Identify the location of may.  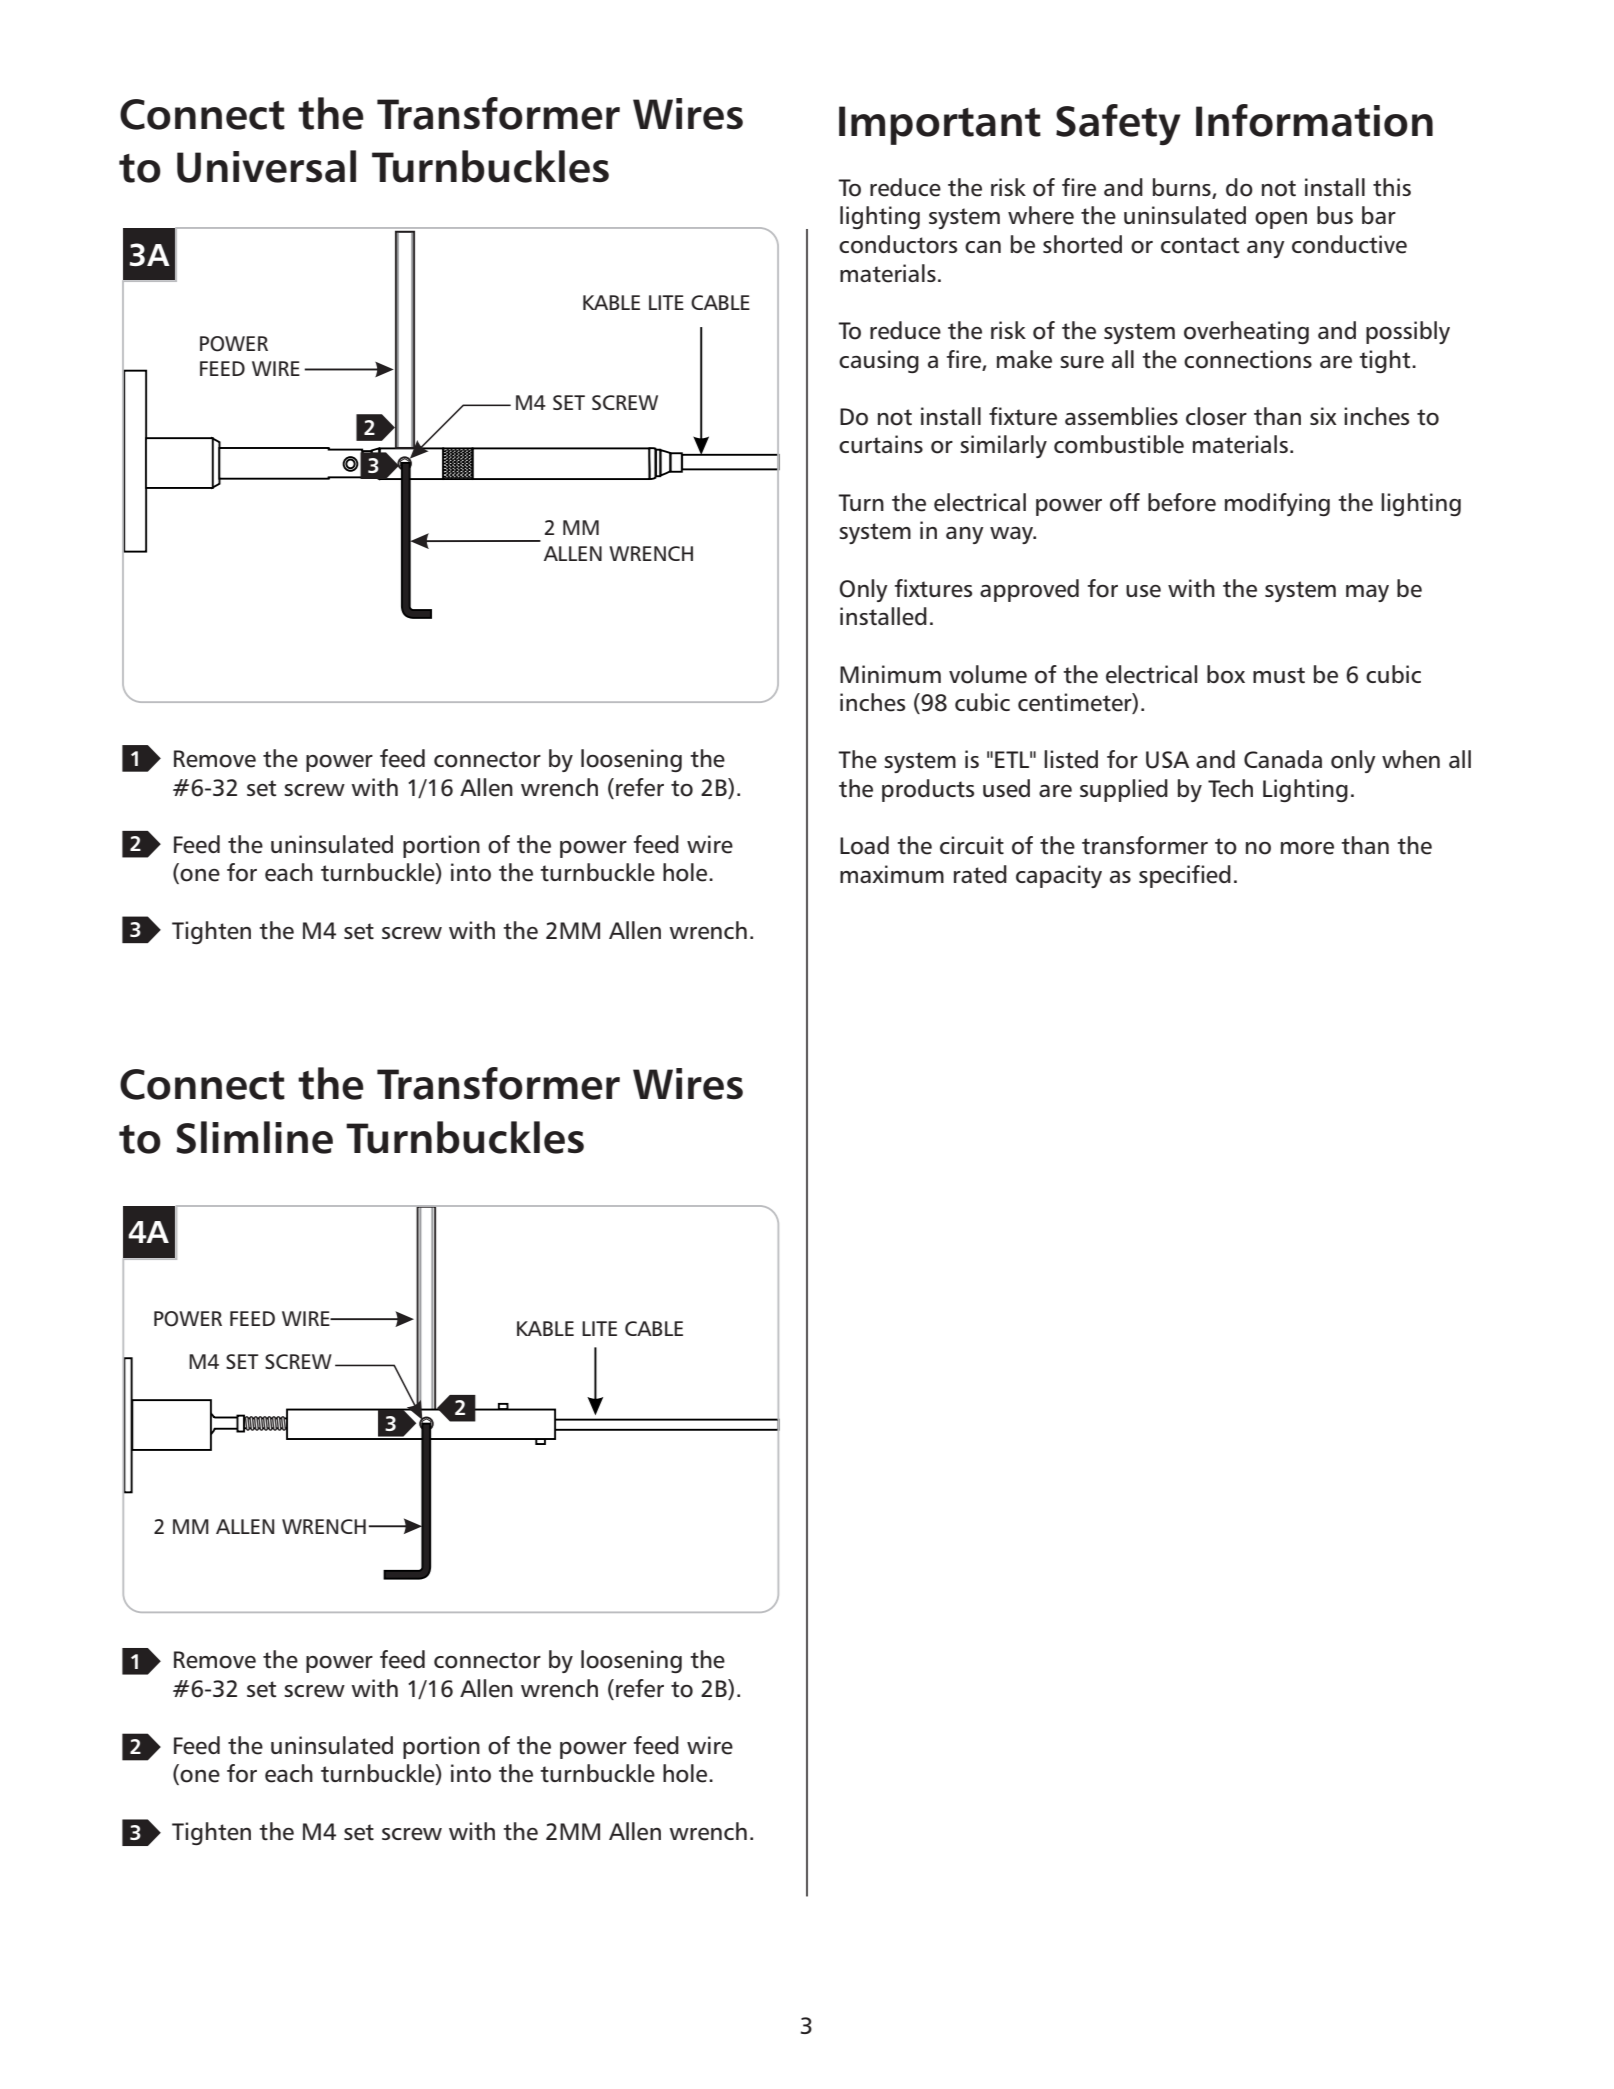
(1367, 593).
